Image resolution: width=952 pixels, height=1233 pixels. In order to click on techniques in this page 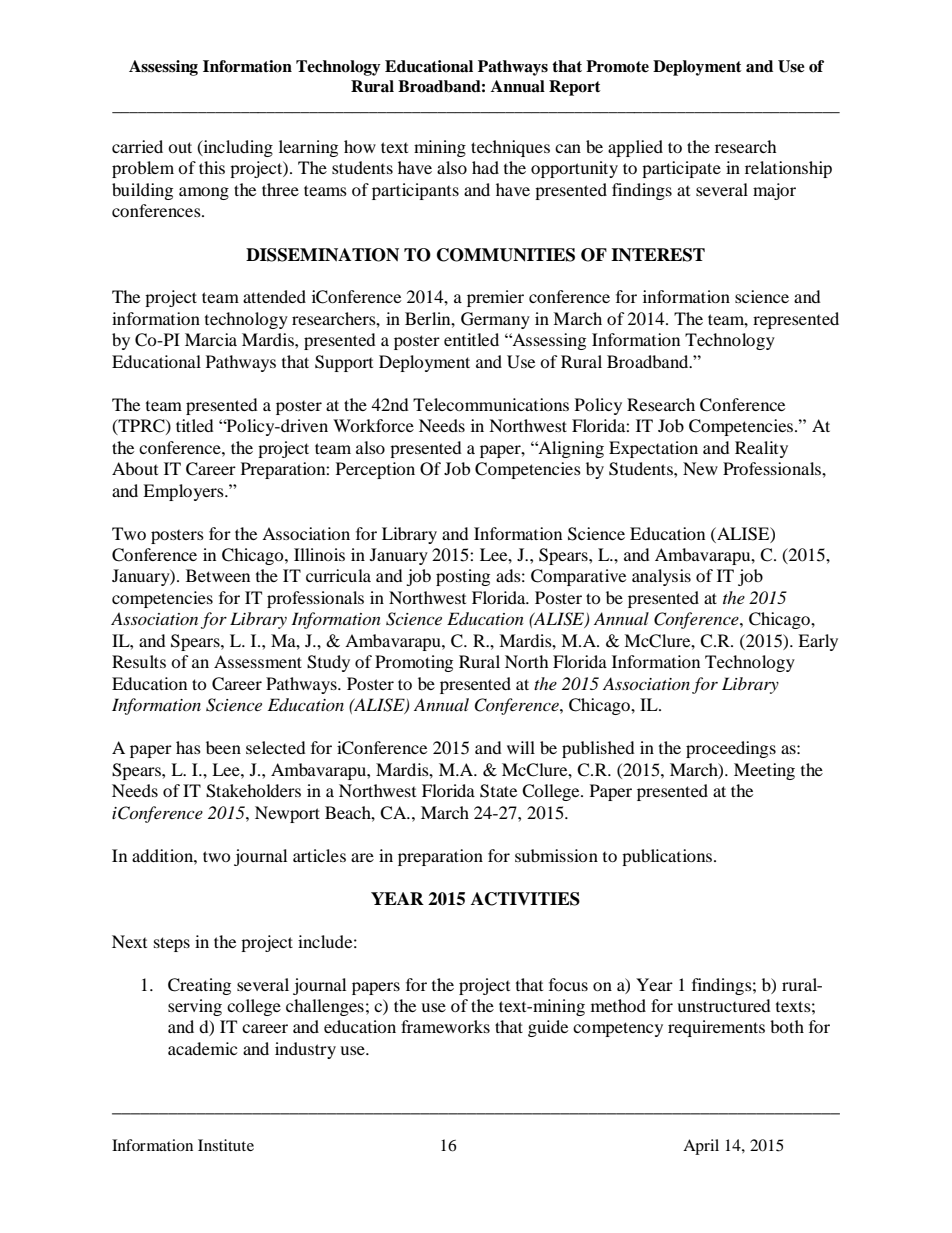, I will do `click(510, 148)`.
